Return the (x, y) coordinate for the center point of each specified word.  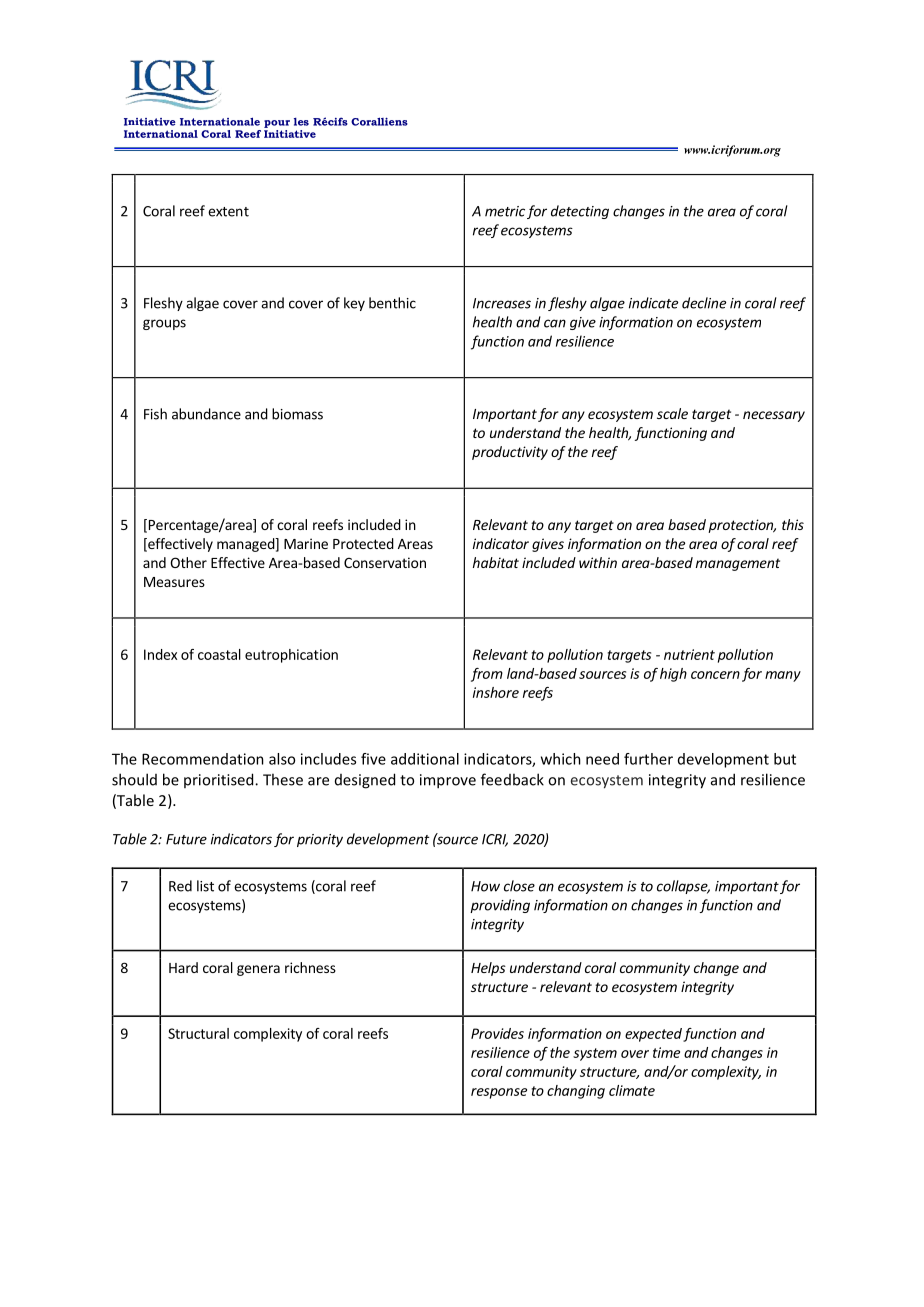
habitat (496, 562)
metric (505, 211)
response (499, 1093)
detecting (580, 212)
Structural (198, 1033)
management (738, 564)
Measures (174, 582)
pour (277, 124)
